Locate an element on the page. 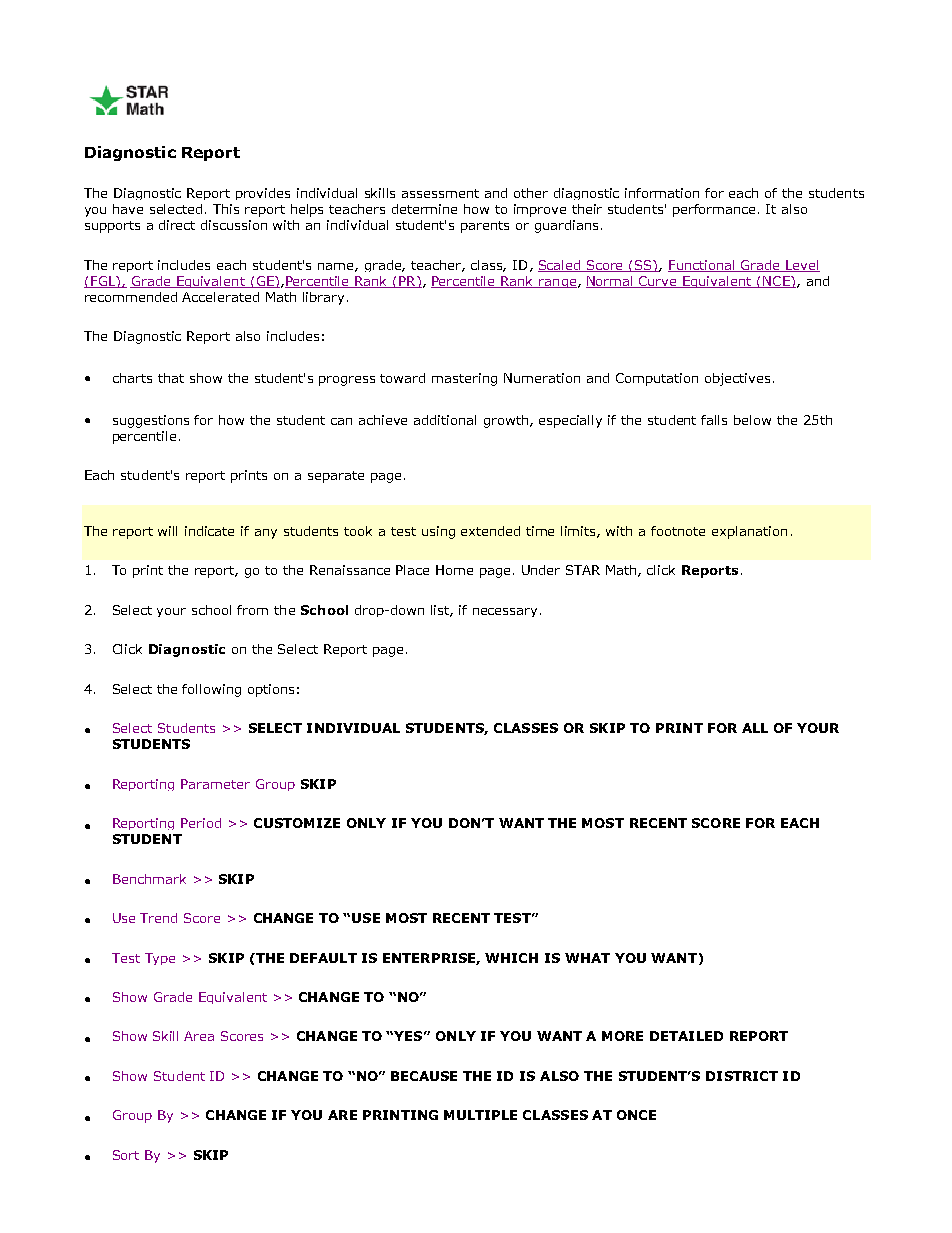 This image has width=952, height=1233. STAR is located at coordinates (583, 570).
